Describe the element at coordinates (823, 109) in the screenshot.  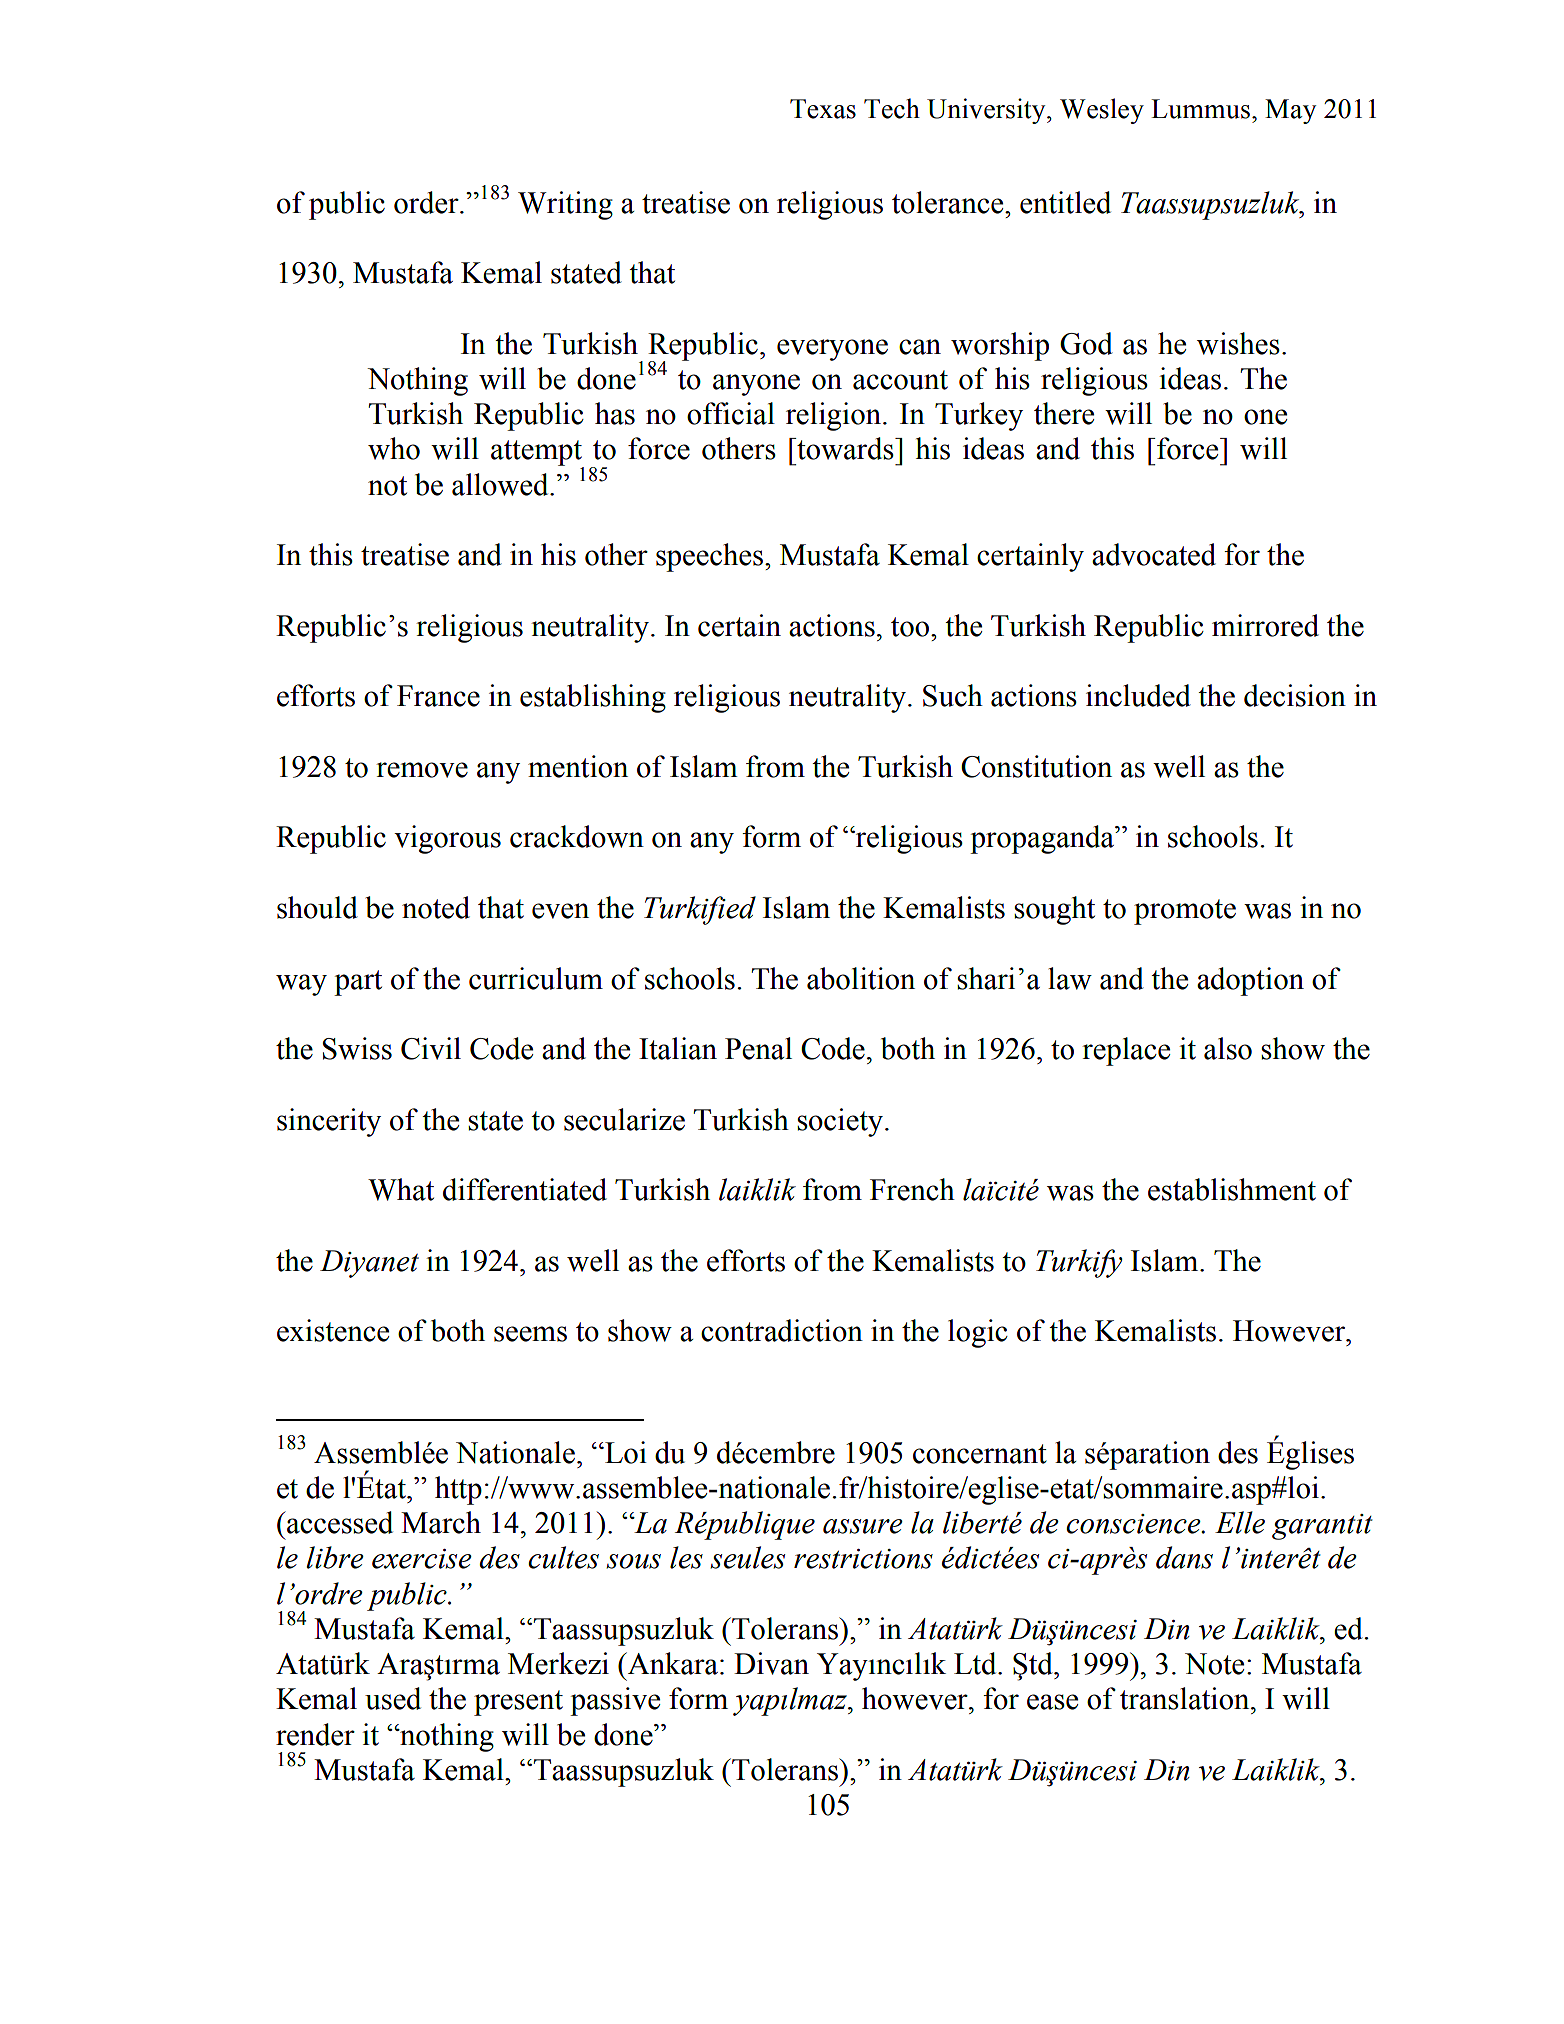
I see `Texas` at that location.
